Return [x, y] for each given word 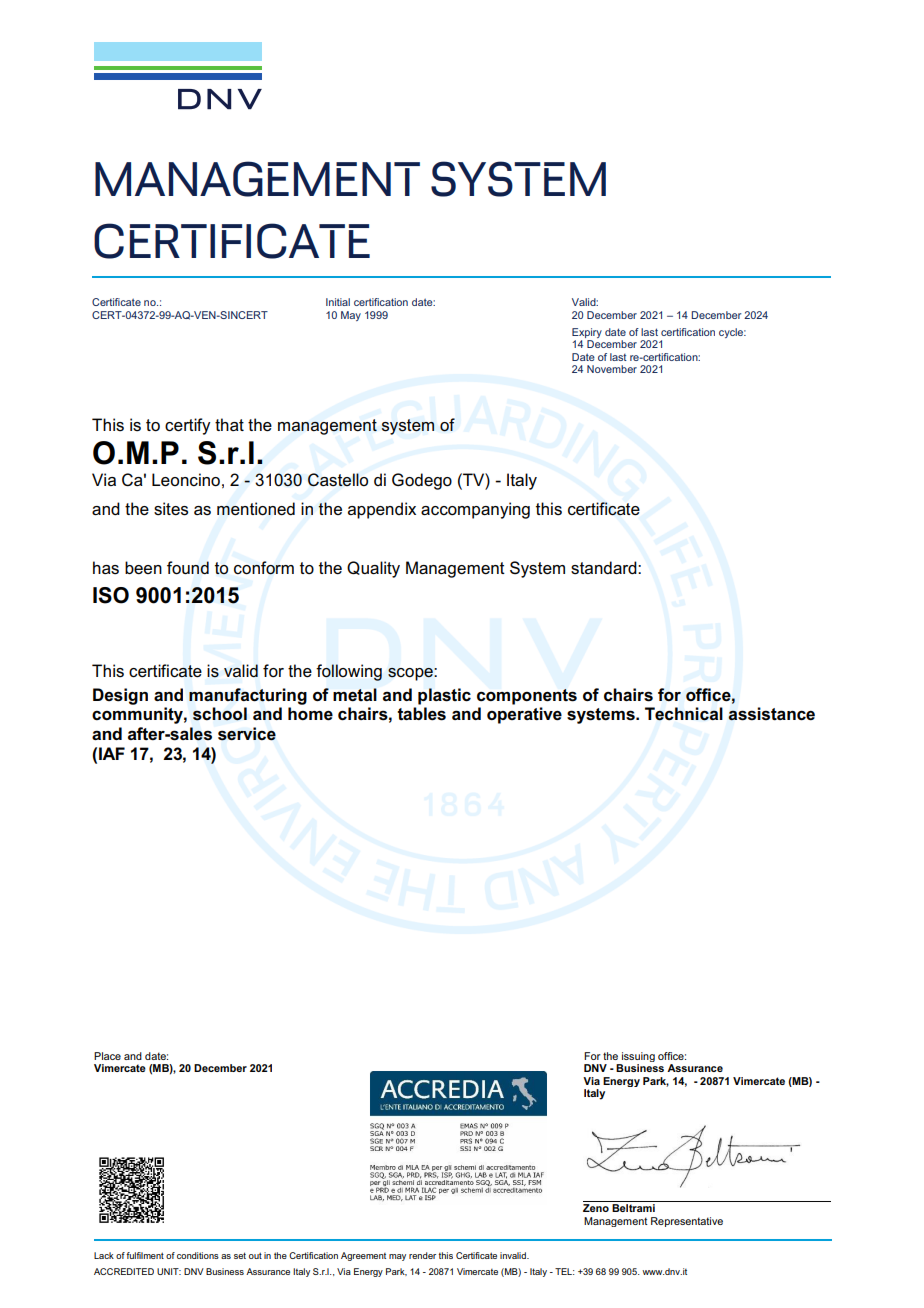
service [247, 734]
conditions [198, 1255]
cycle [732, 333]
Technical [684, 714]
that [229, 424]
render [422, 1255]
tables [421, 714]
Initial [338, 302]
